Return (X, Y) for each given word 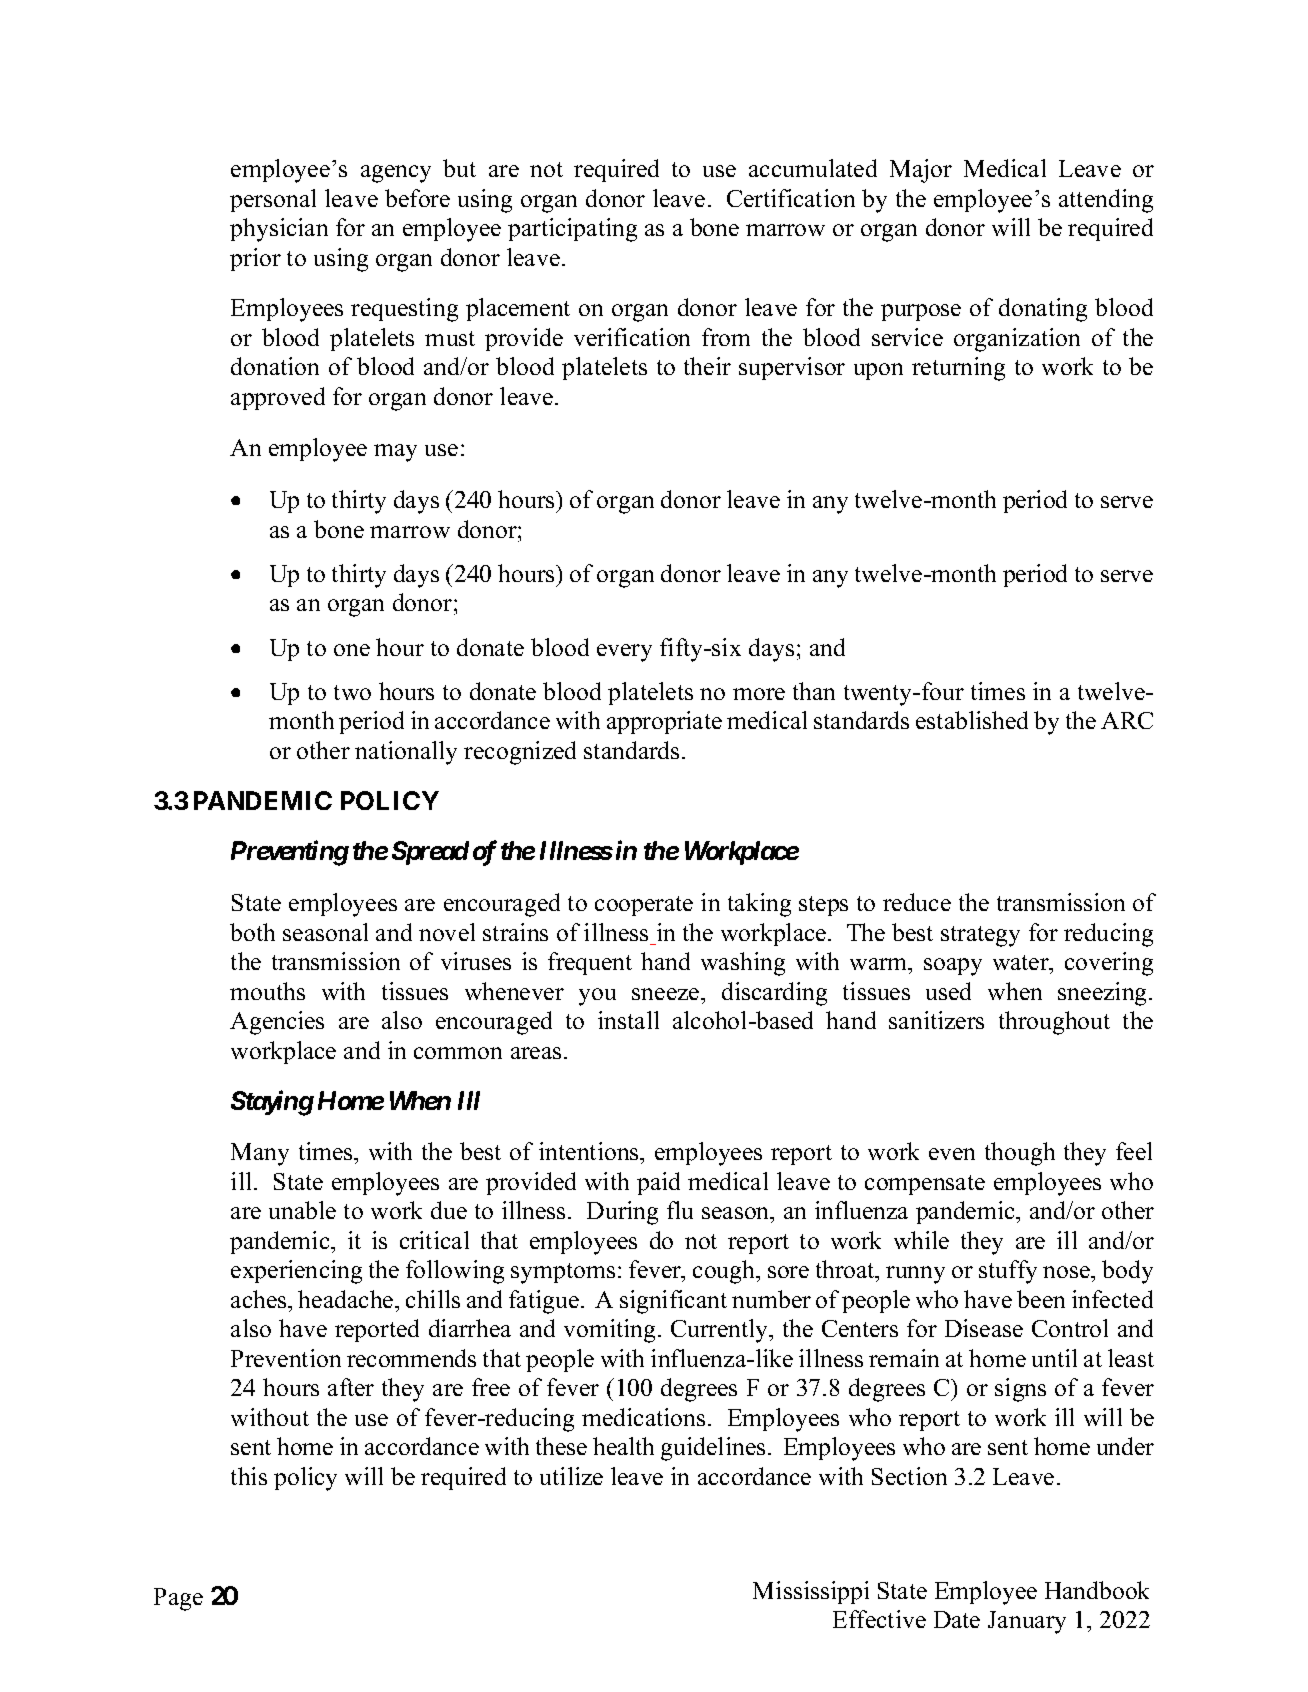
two (352, 692)
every (624, 653)
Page (178, 1599)
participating (572, 230)
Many (260, 1154)
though (1020, 1154)
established (972, 720)
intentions (590, 1151)
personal (273, 200)
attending (1106, 201)
